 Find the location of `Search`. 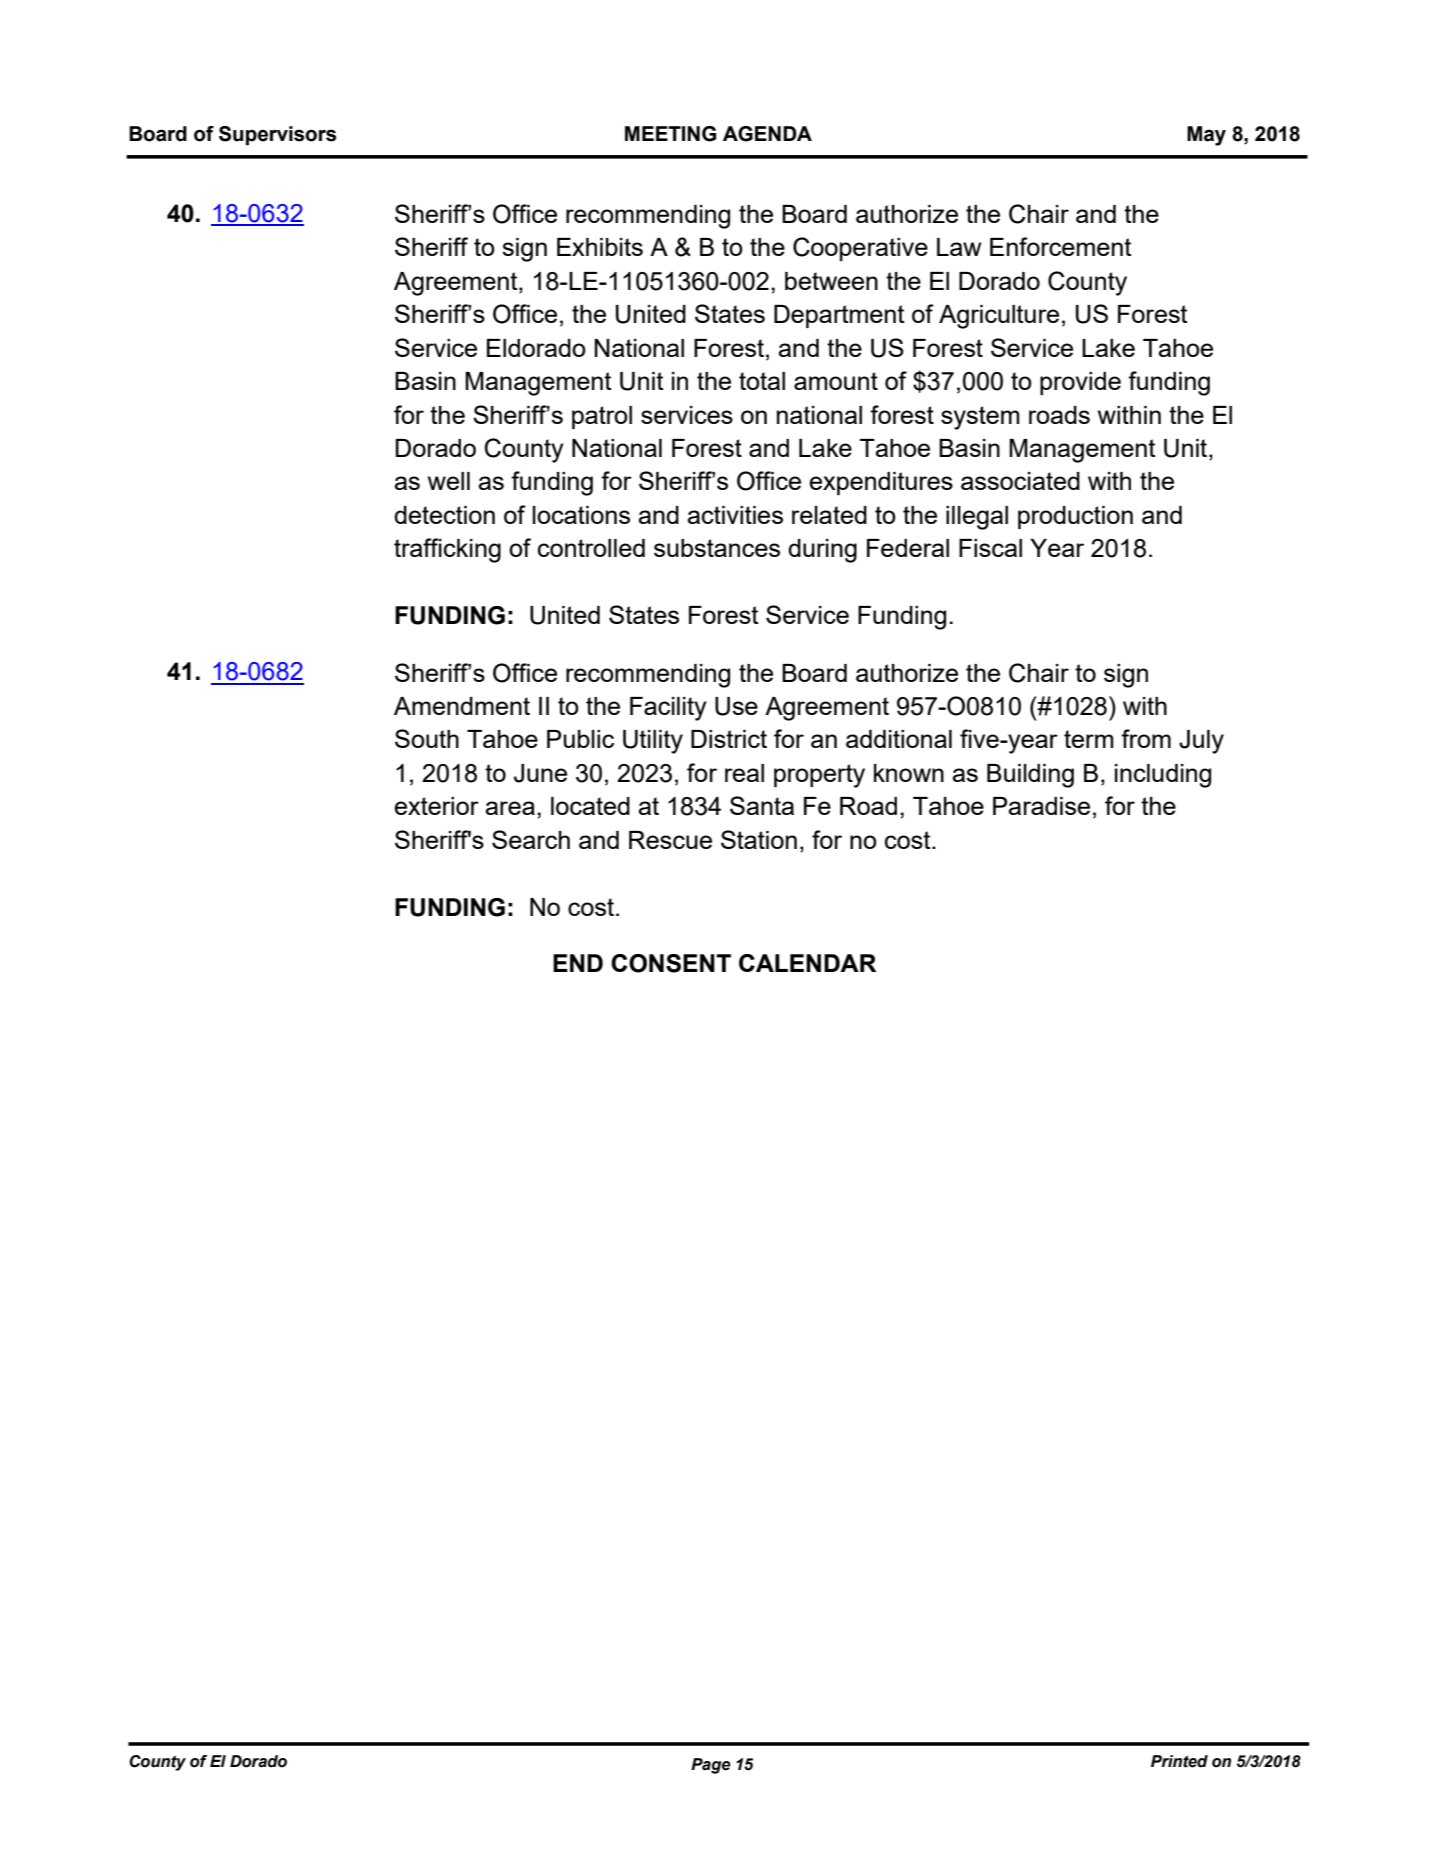

Search is located at coordinates (531, 839).
